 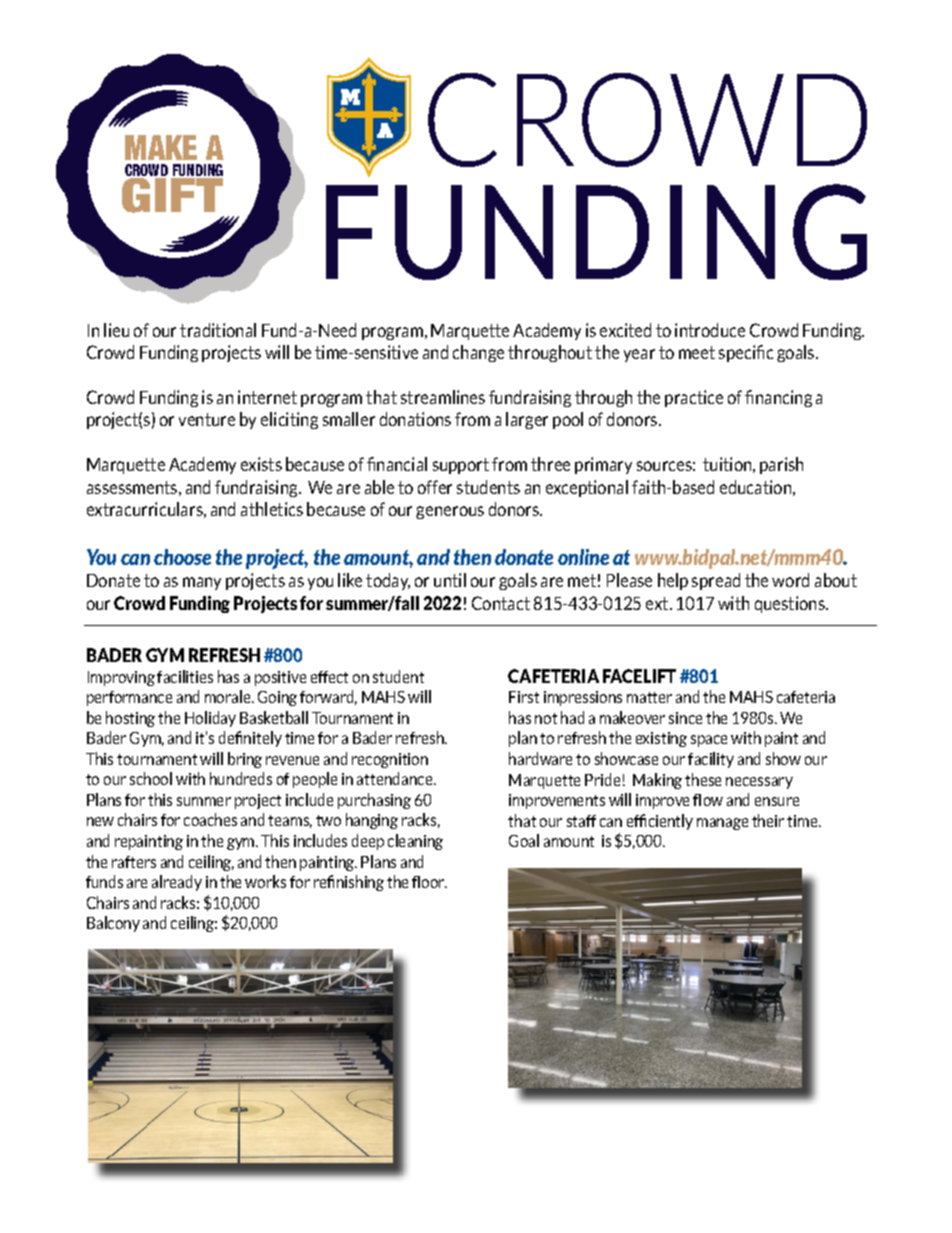 I want to click on questions, so click(x=791, y=604).
